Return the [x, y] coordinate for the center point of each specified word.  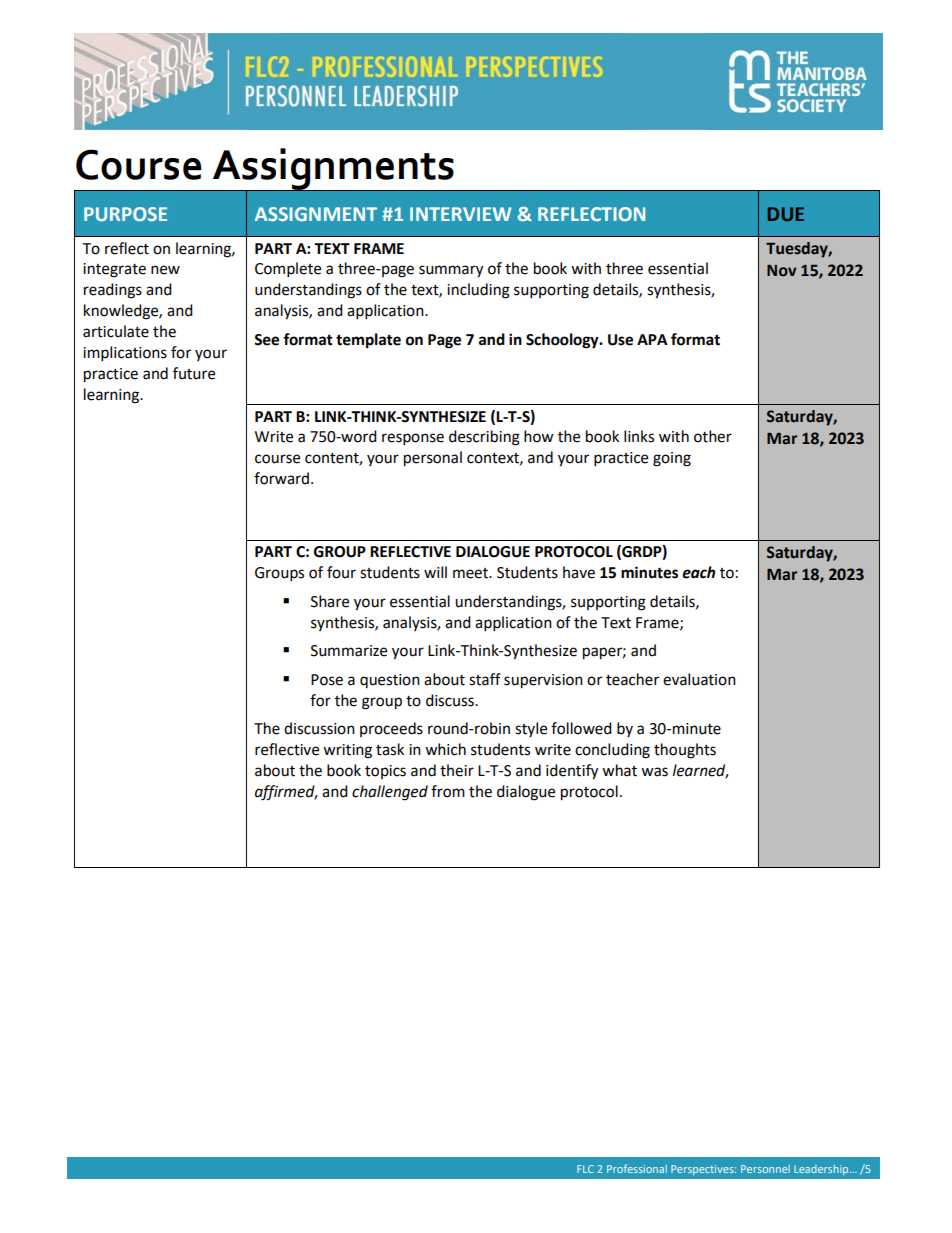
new [165, 270]
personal [433, 459]
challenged [390, 793]
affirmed [286, 793]
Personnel [765, 1169]
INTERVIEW [460, 214]
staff [485, 679]
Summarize [349, 651]
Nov [782, 271]
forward [283, 478]
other [713, 436]
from [448, 791]
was [654, 772]
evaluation [699, 679]
